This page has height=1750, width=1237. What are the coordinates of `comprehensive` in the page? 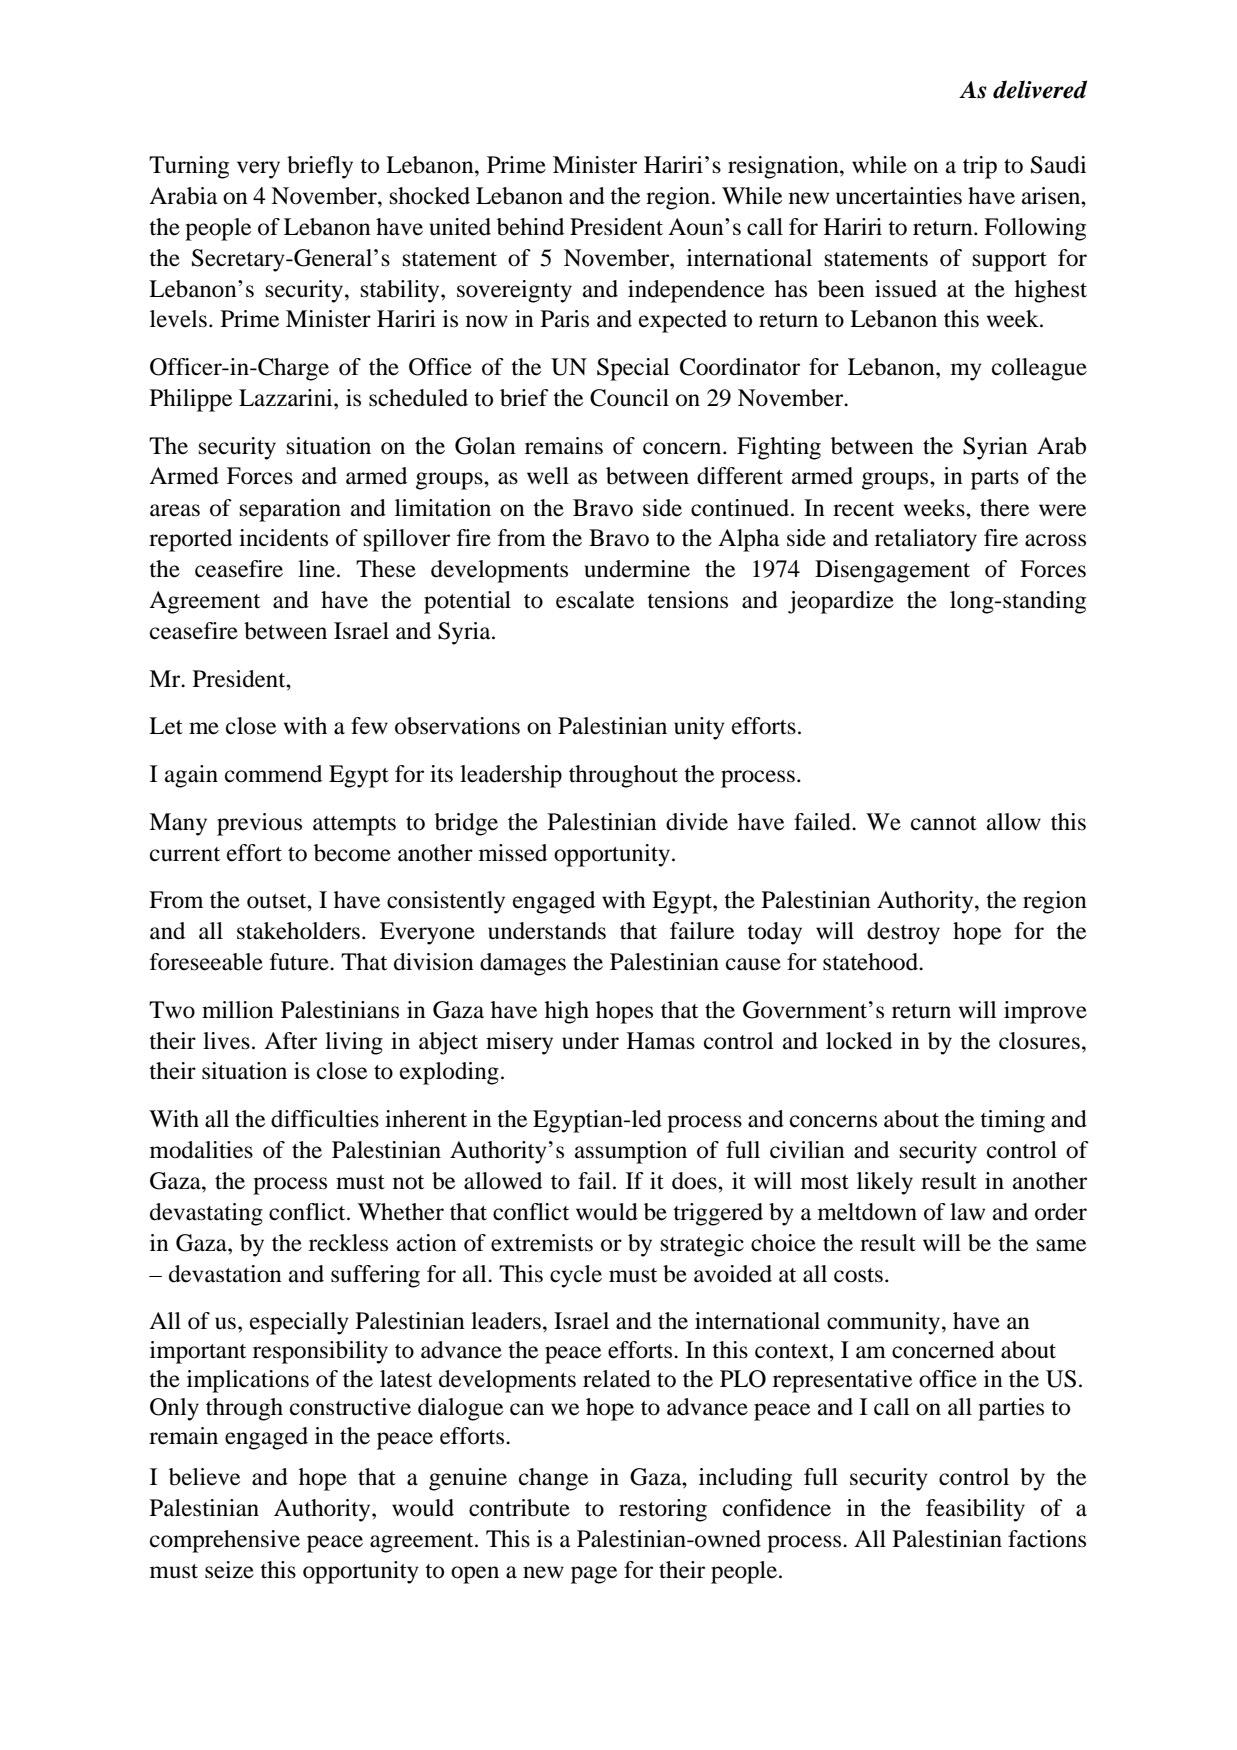 It's located at (225, 1541).
